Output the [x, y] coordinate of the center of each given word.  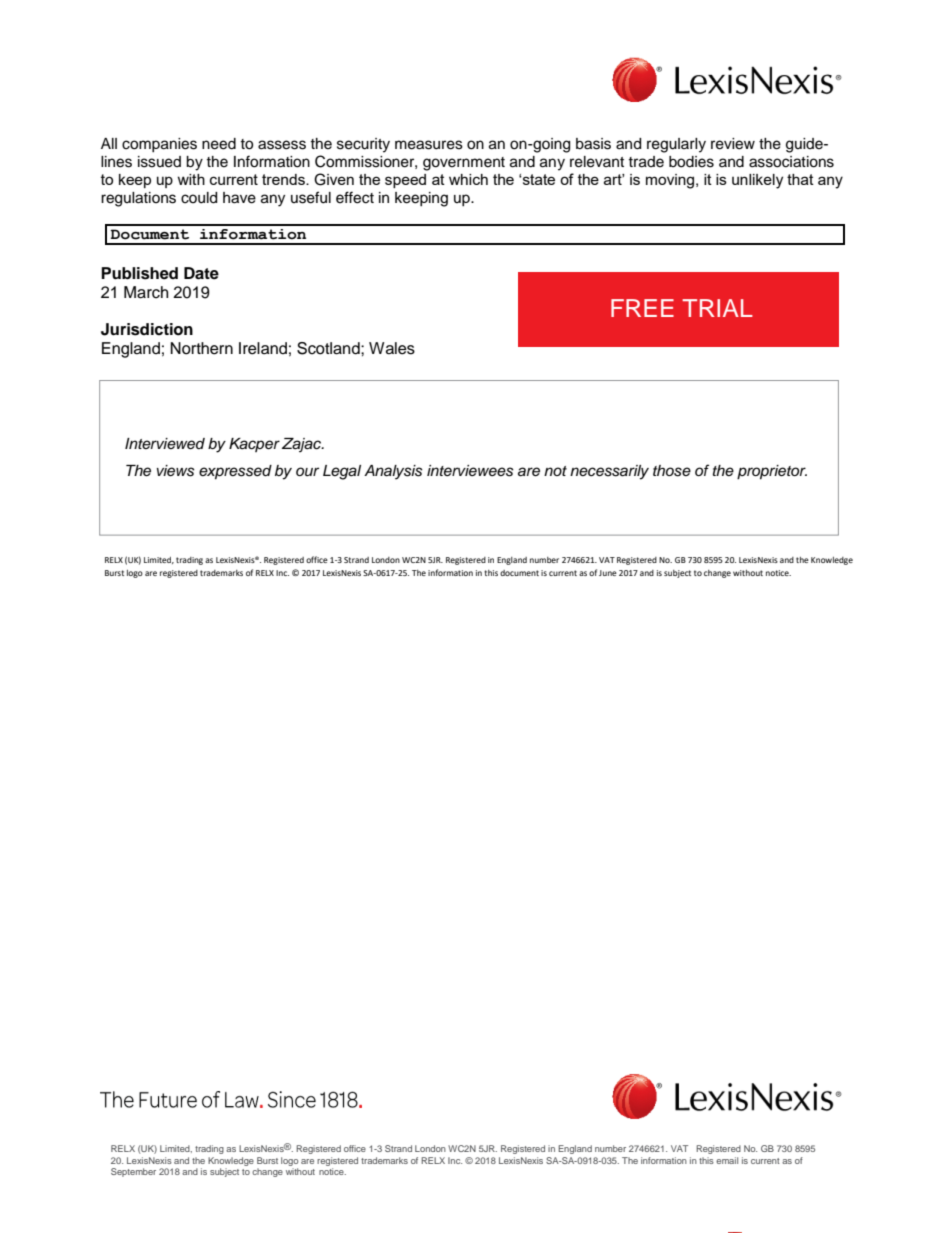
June [608, 573]
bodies [691, 162]
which [468, 179]
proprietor [772, 472]
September [133, 1172]
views [176, 471]
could [199, 198]
